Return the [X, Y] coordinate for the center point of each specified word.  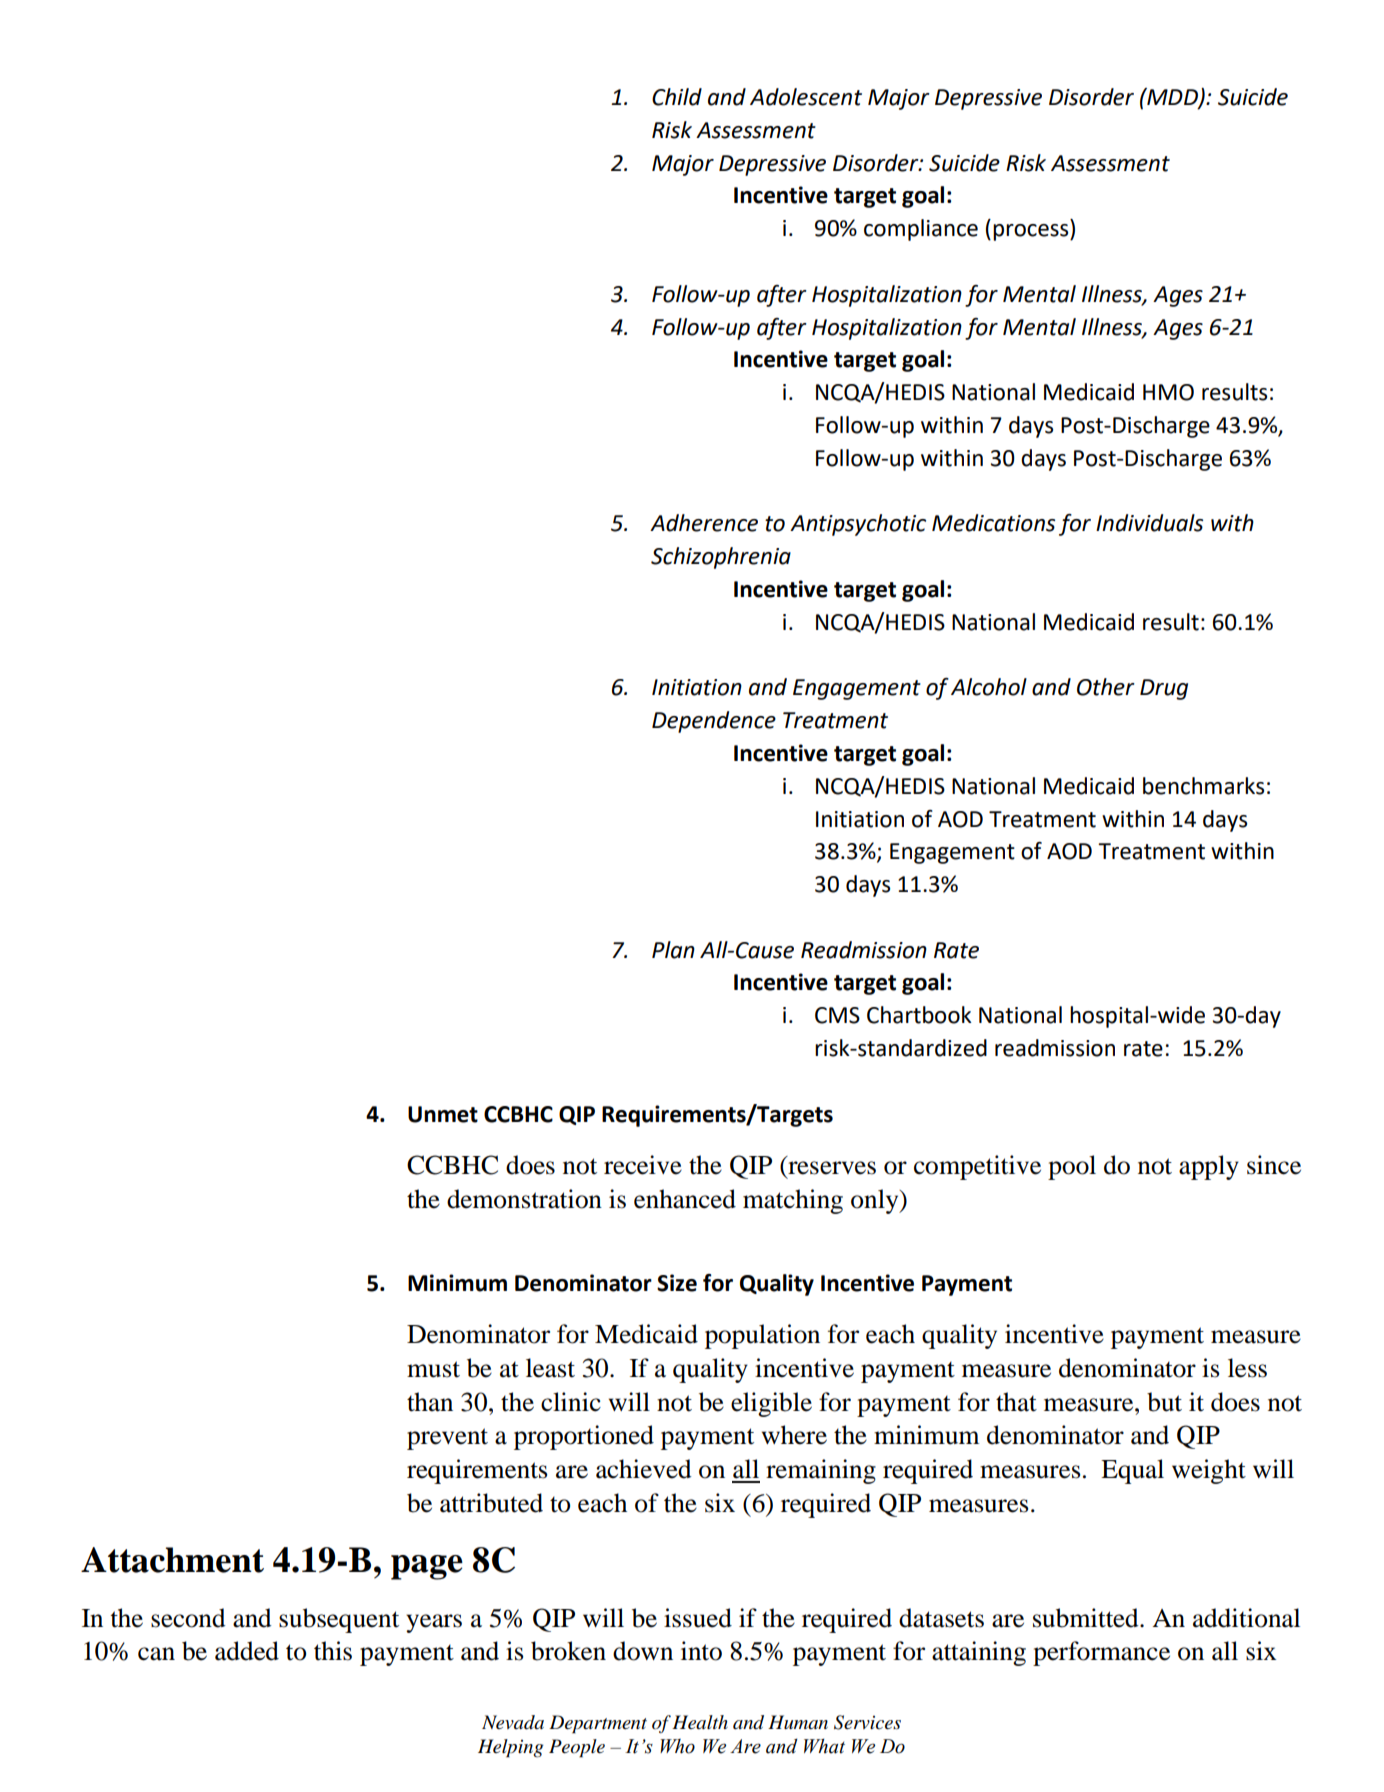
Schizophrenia [721, 558]
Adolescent [806, 97]
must [433, 1369]
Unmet [443, 1114]
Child [677, 97]
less [1247, 1368]
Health [700, 1722]
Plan [673, 950]
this [333, 1651]
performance [1101, 1653]
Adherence [704, 523]
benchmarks [1203, 786]
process [1032, 232]
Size [677, 1283]
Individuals [1149, 523]
